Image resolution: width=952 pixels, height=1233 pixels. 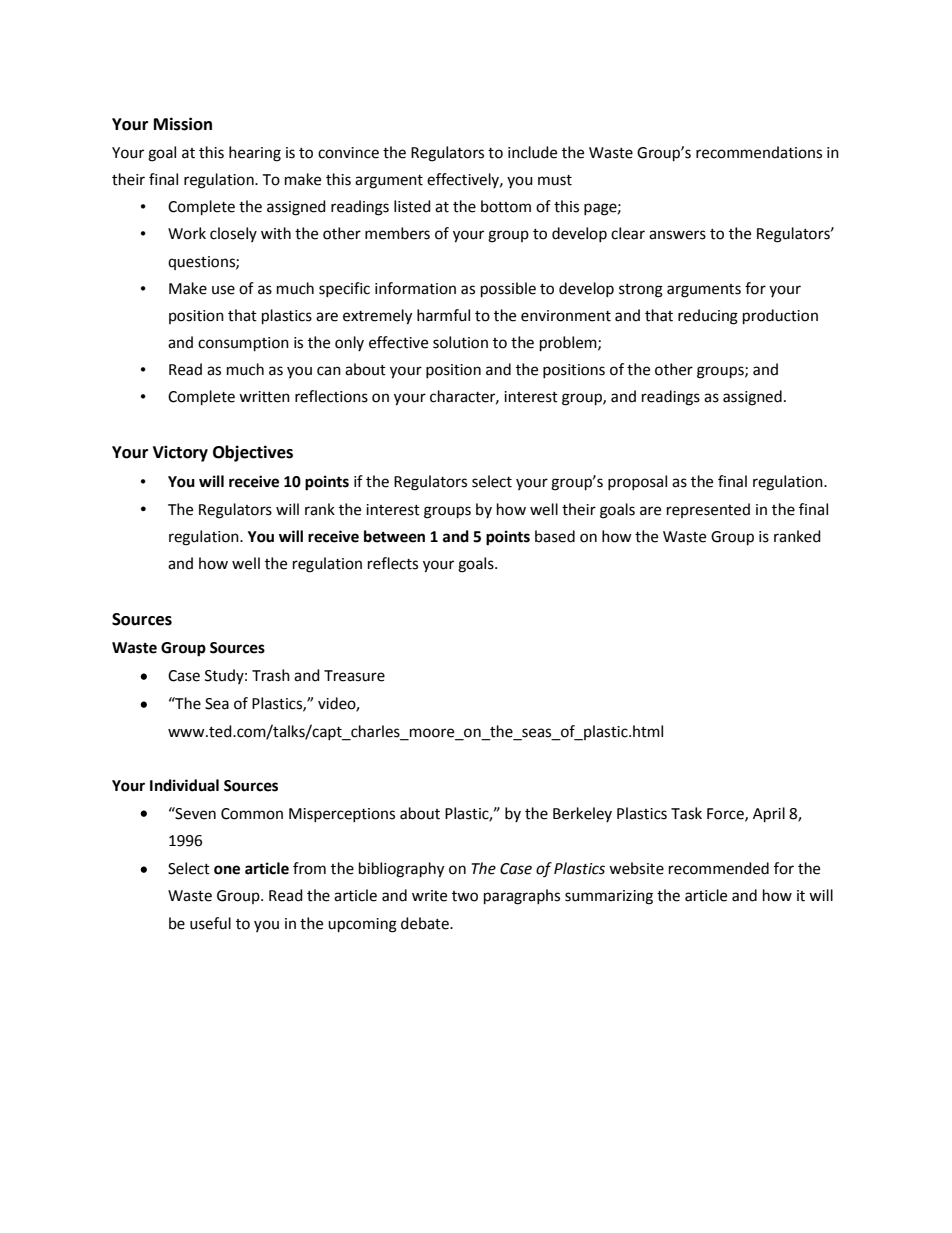 I want to click on recommendations, so click(x=759, y=152).
